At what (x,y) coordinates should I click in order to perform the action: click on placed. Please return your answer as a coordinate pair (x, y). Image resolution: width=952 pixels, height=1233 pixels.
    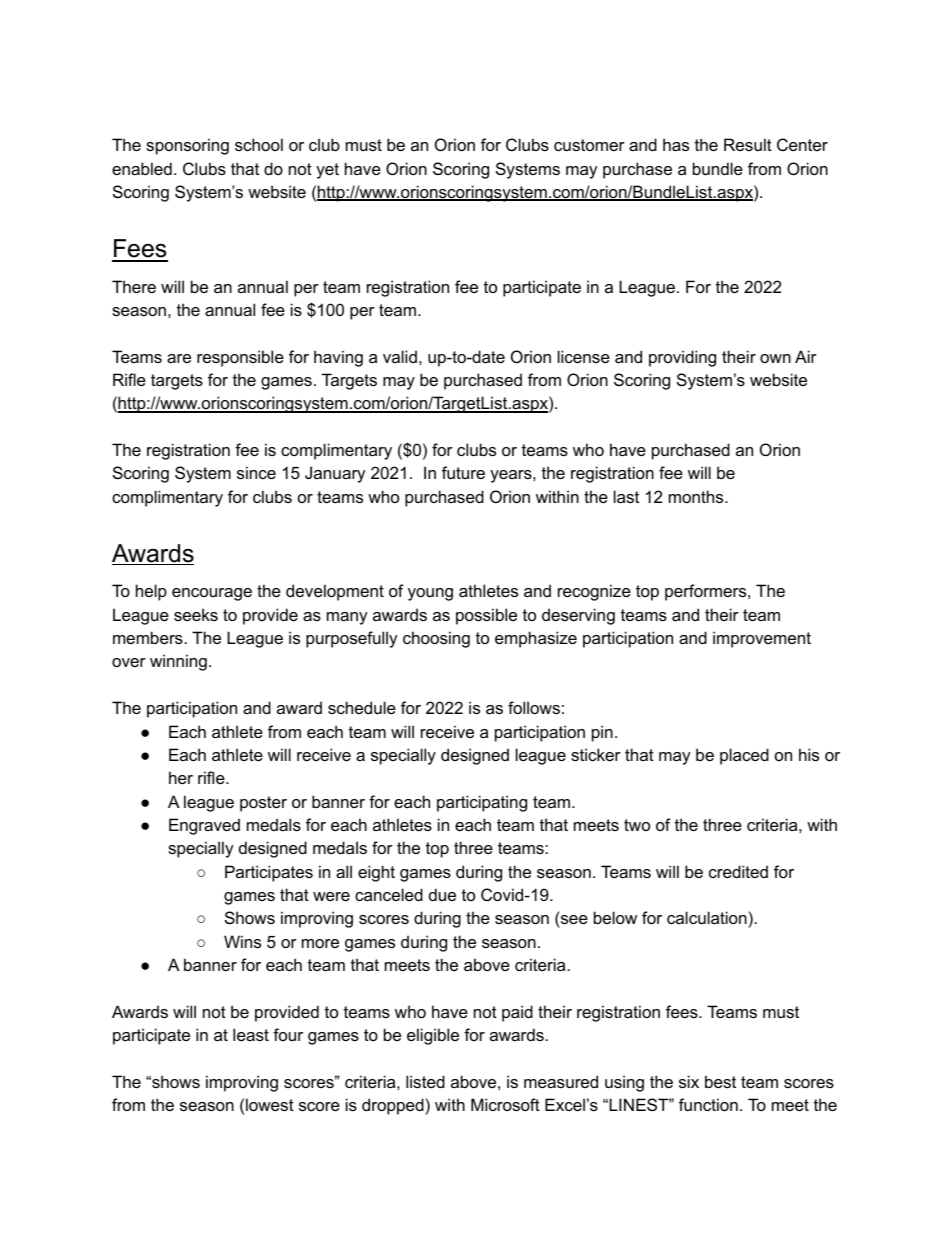
    Looking at the image, I should click on (744, 756).
